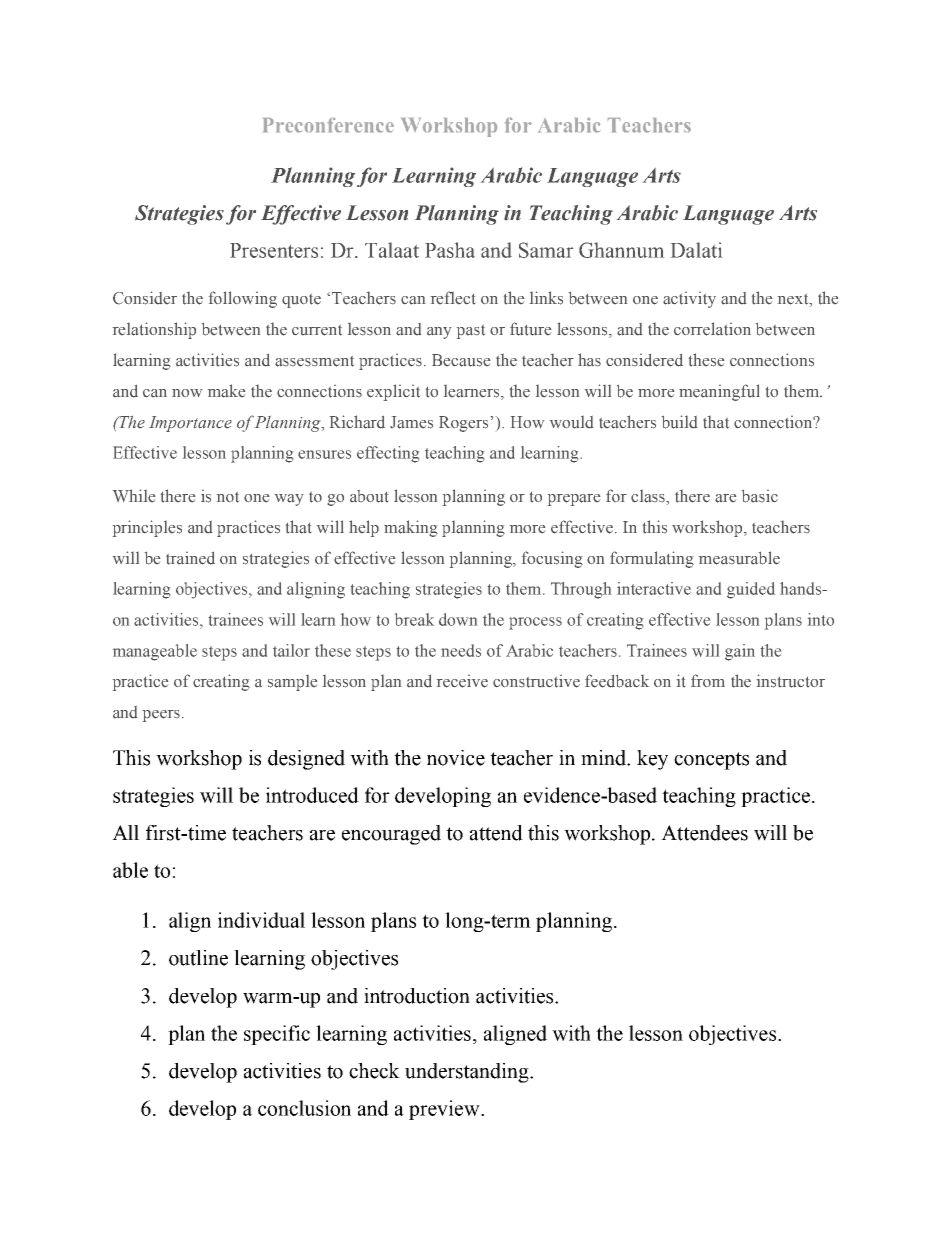  Describe the element at coordinates (411, 528) in the page. I see `making` at that location.
